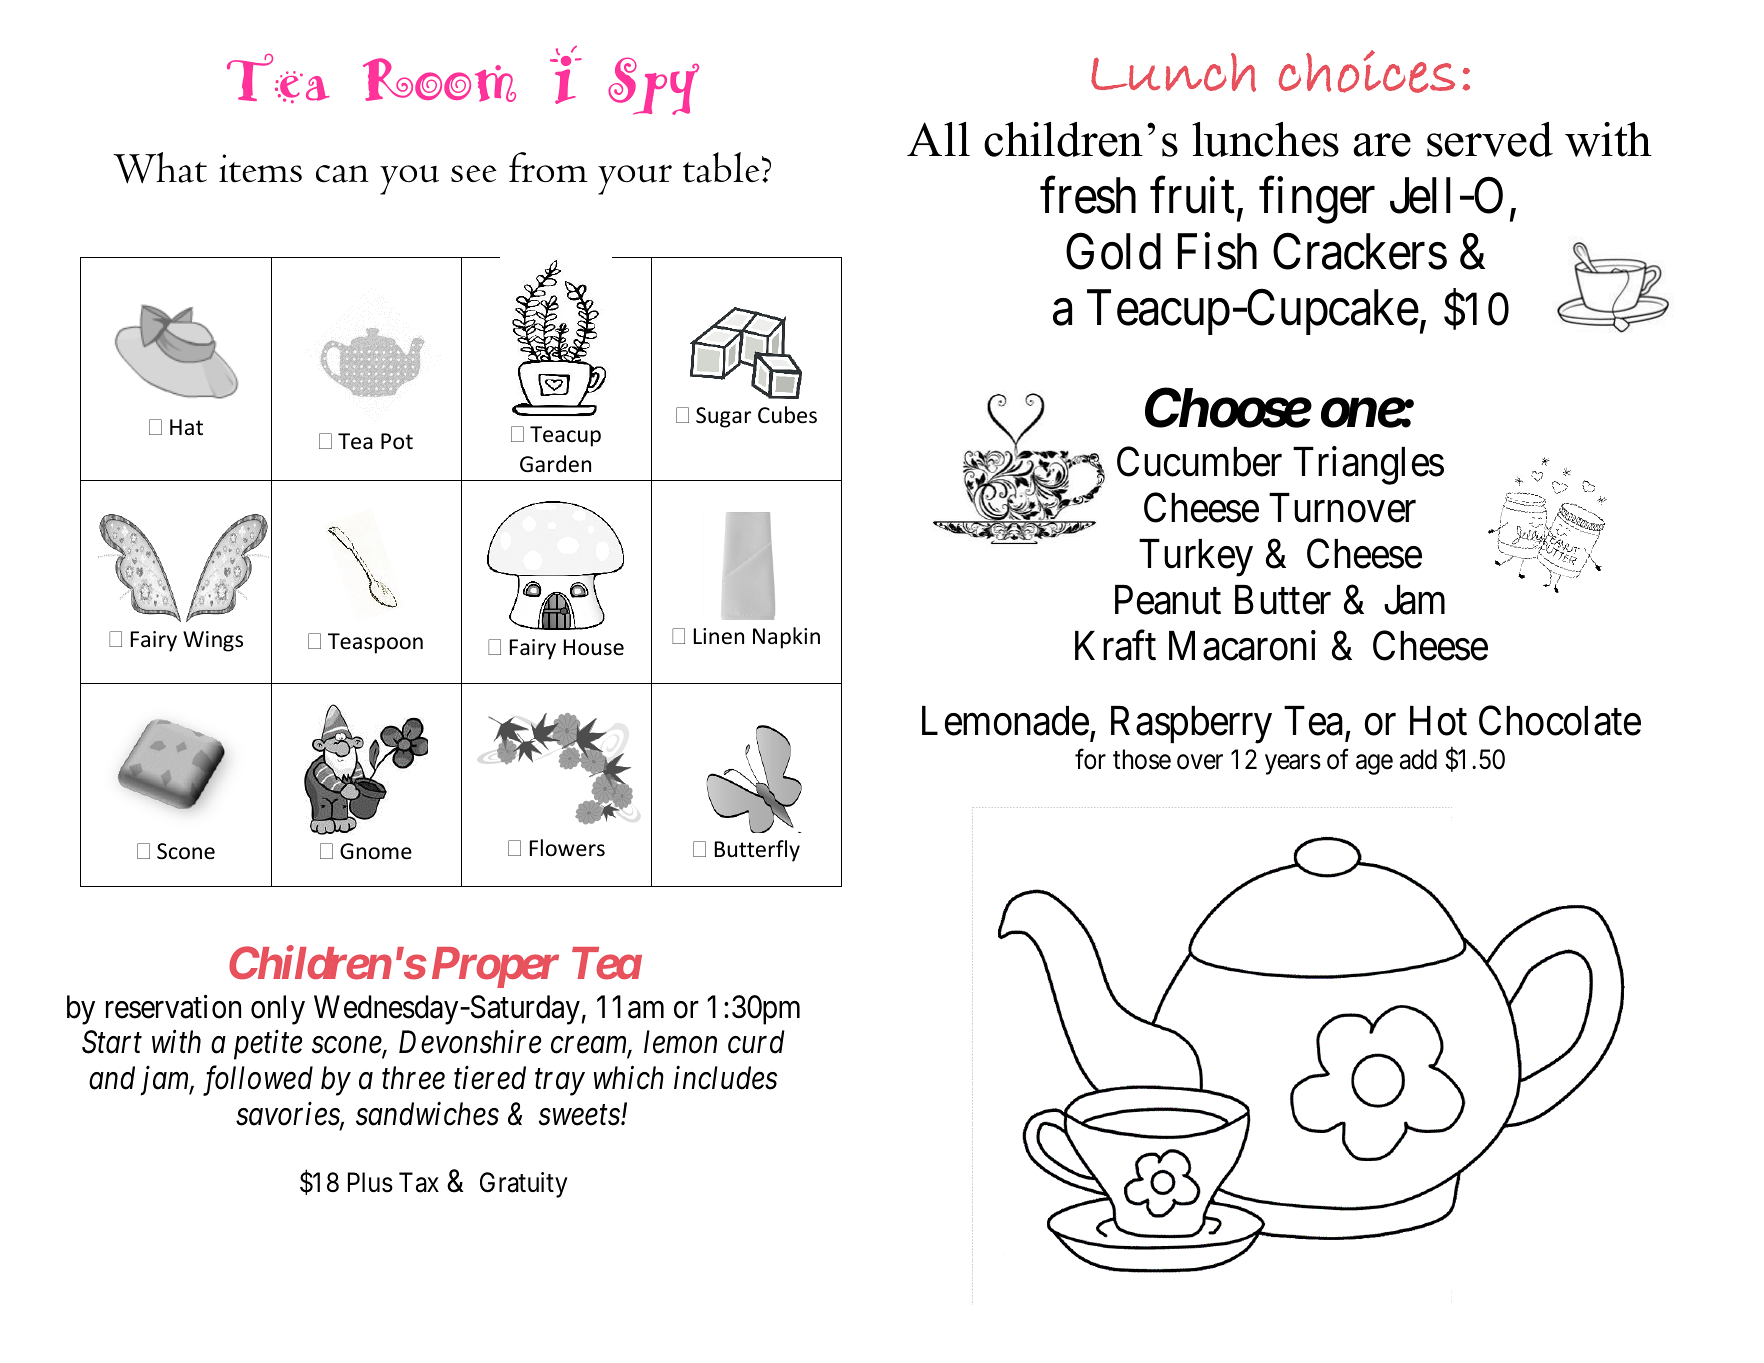 This page has width=1764, height=1363. I want to click on All, so click(938, 139).
